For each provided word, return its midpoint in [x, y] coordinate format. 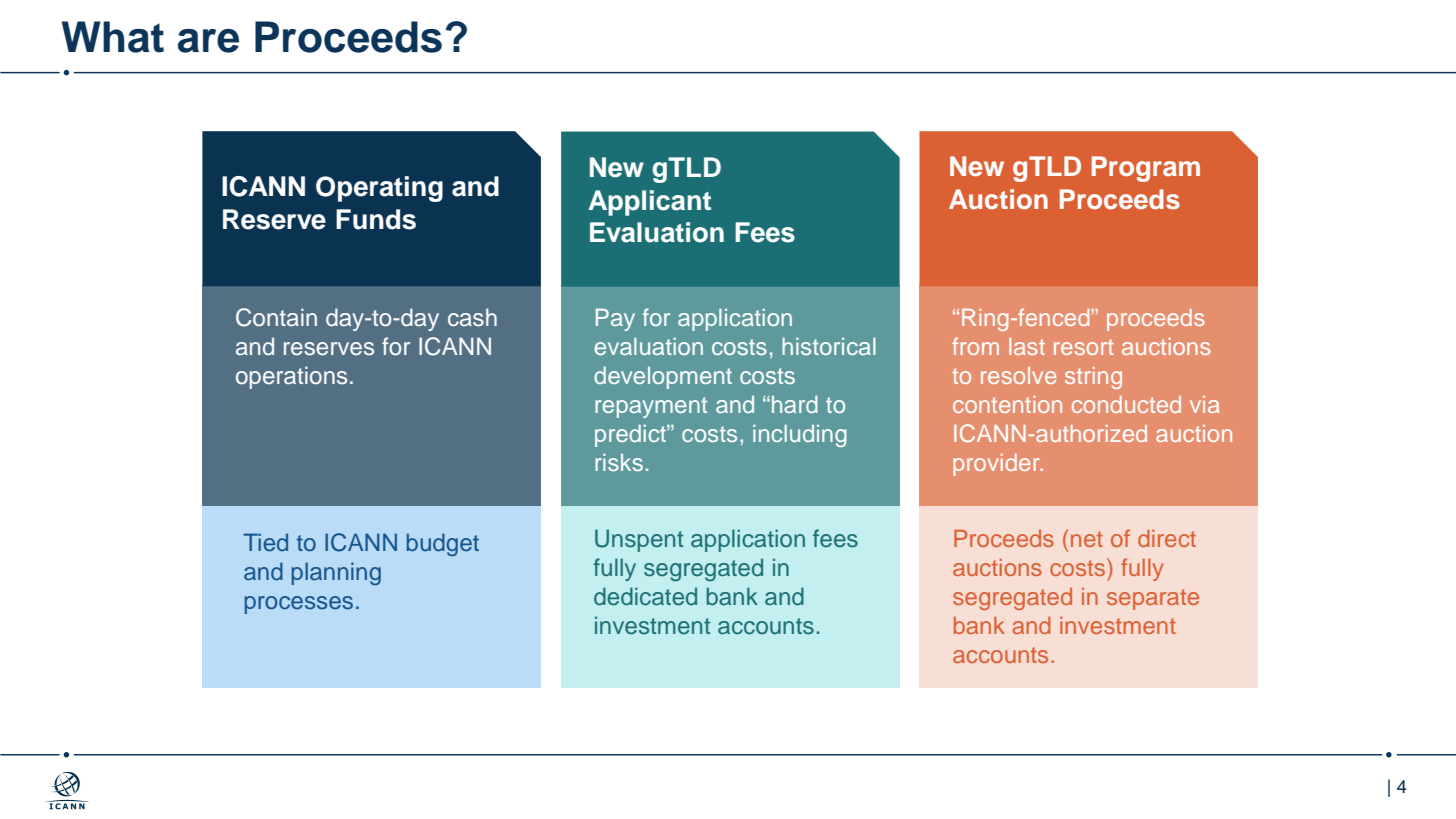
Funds [376, 219]
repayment [651, 407]
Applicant [649, 203]
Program [1146, 169]
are [208, 41]
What [113, 37]
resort [1084, 347]
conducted [1126, 404]
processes [299, 605]
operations [291, 377]
